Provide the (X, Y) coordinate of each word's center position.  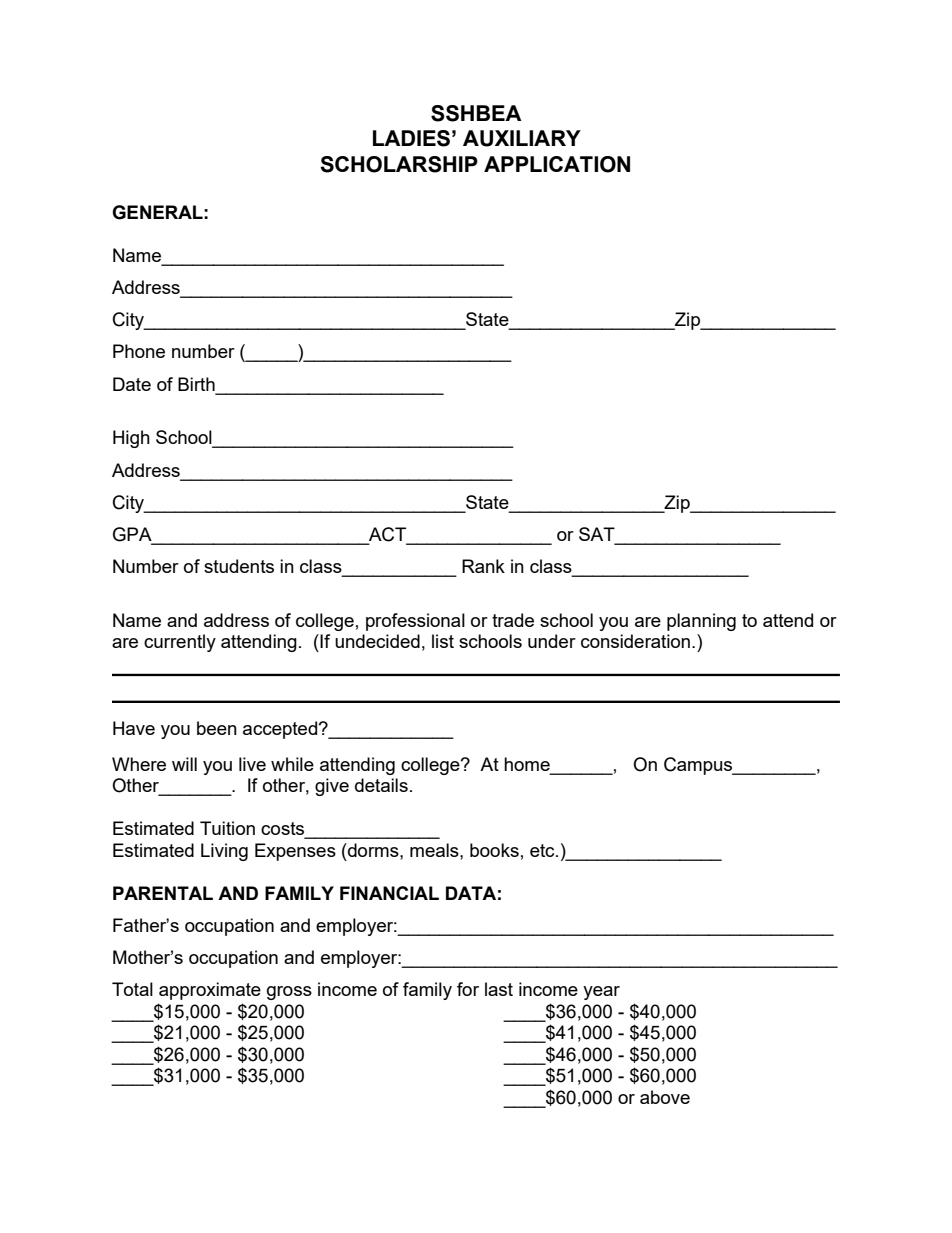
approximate (210, 991)
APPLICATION (557, 164)
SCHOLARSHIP (399, 164)
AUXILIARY (522, 138)
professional (415, 622)
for (468, 989)
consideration (635, 641)
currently (180, 643)
